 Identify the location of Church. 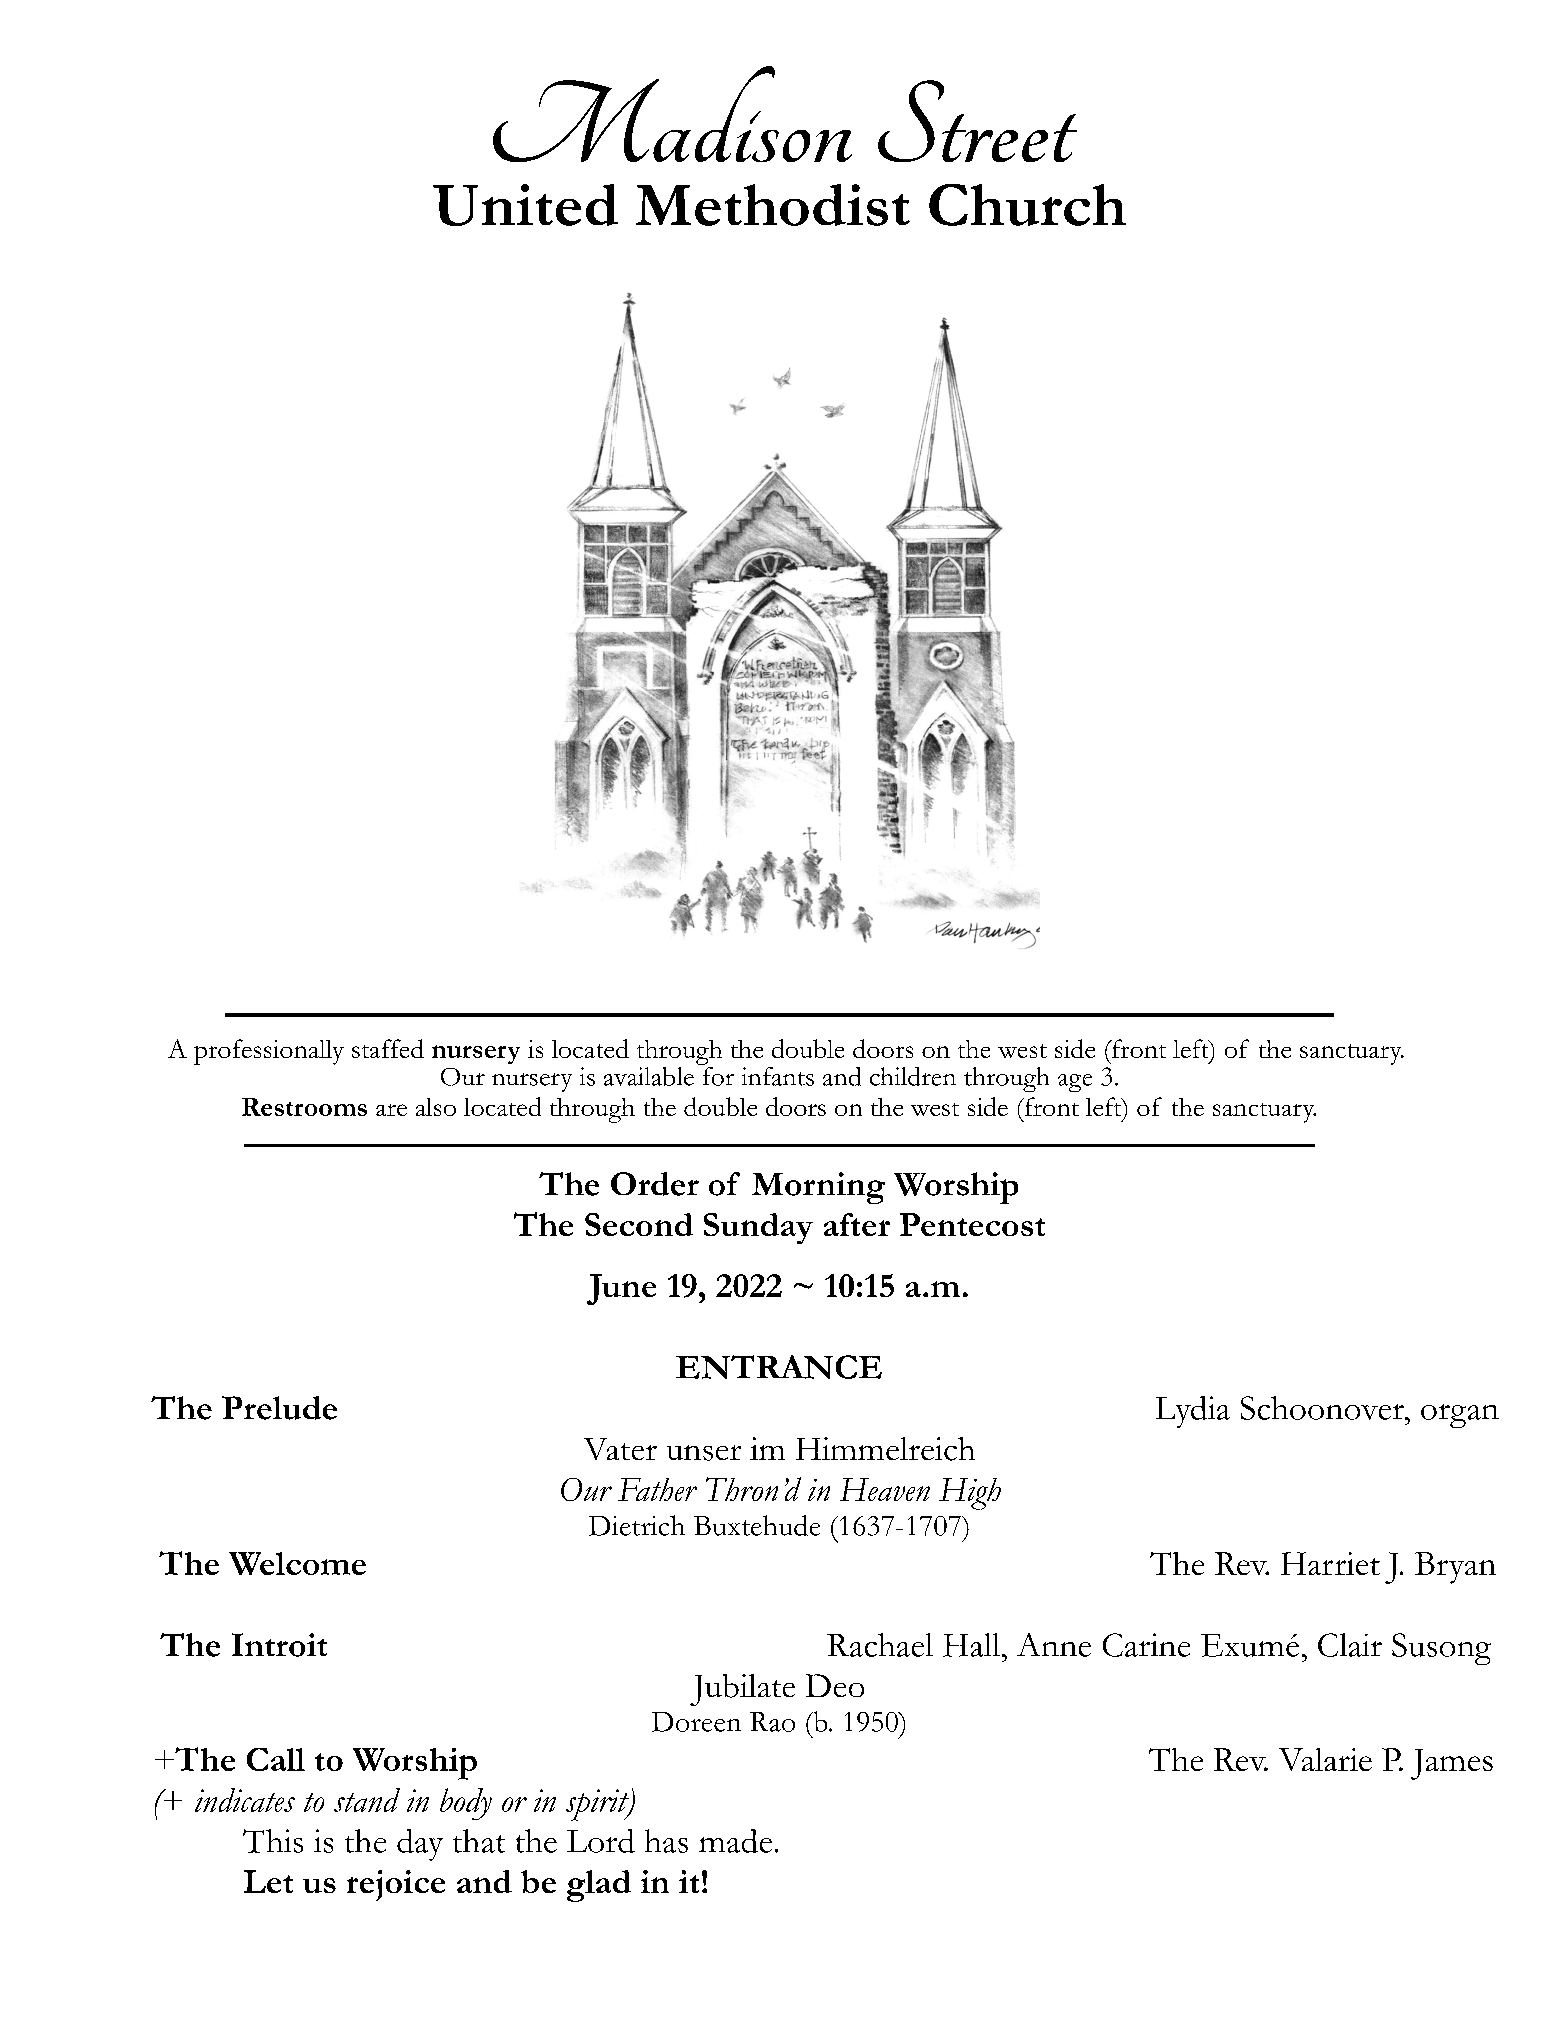
(1027, 205).
